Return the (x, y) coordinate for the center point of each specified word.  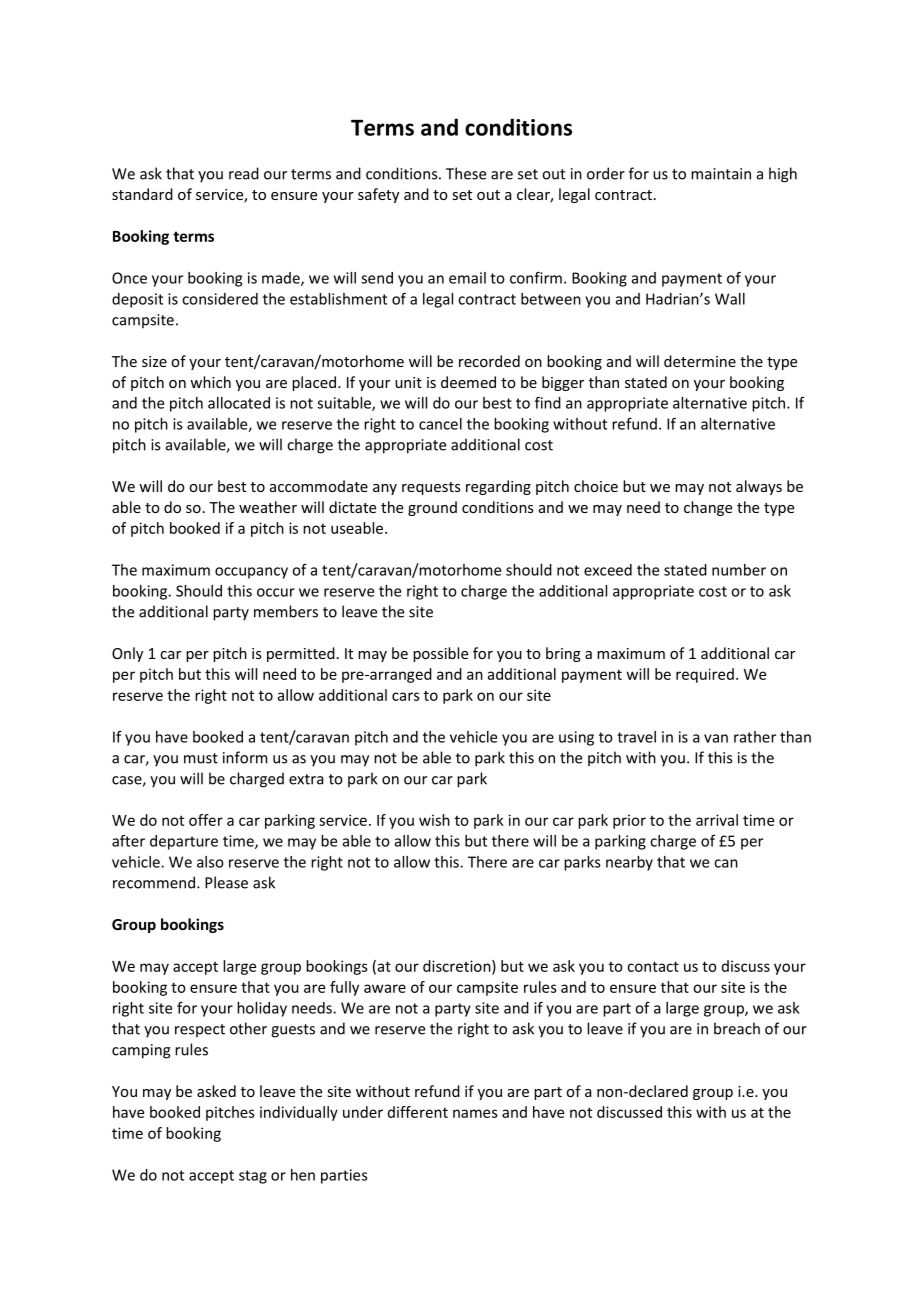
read (244, 173)
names (475, 1113)
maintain (721, 174)
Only (127, 654)
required (705, 675)
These (466, 173)
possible (440, 654)
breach (737, 1028)
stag (253, 1177)
